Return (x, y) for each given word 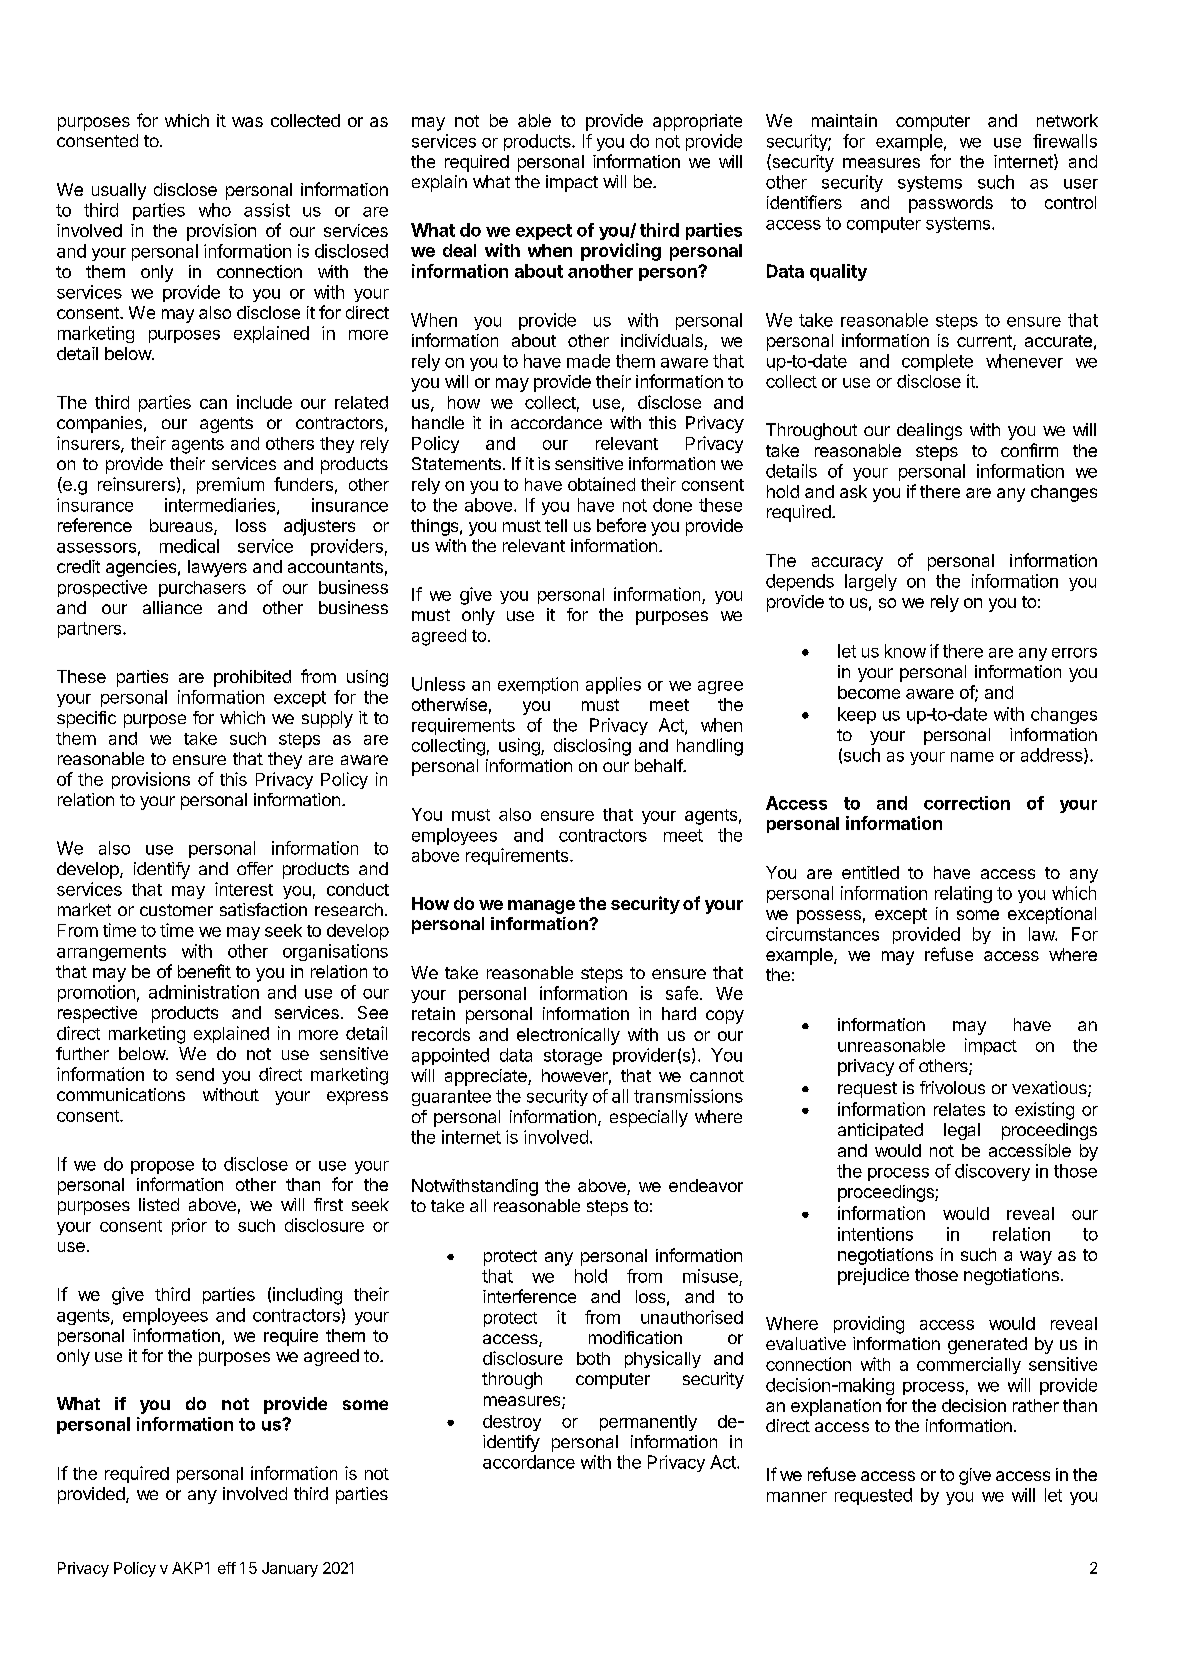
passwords (951, 204)
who (215, 210)
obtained (601, 484)
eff (227, 1568)
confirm (1029, 450)
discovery (992, 1172)
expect (544, 232)
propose (162, 1167)
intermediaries (221, 506)
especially (649, 1118)
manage (541, 907)
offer (255, 868)
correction (967, 803)
